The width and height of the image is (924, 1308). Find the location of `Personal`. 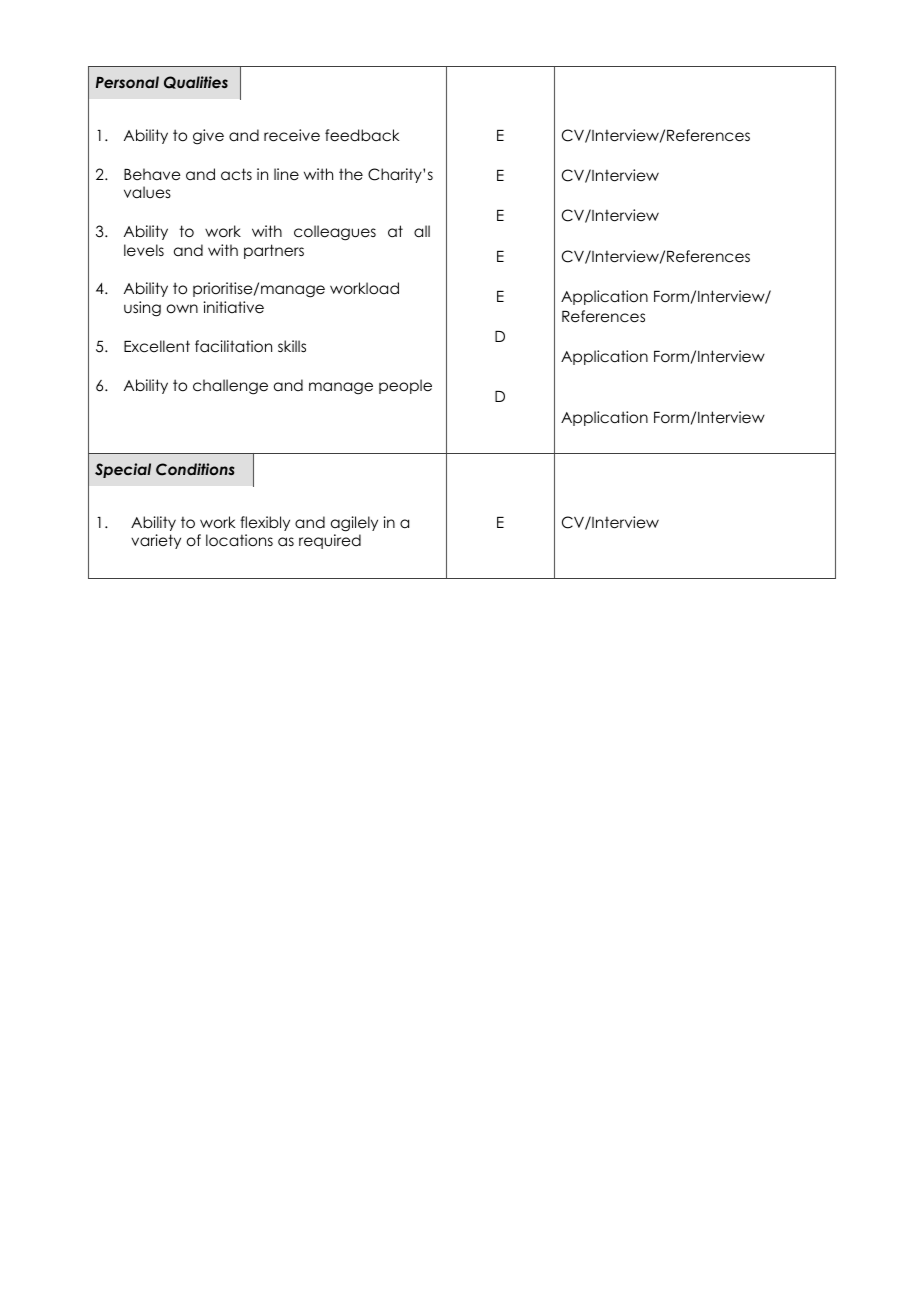

Personal is located at coordinates (127, 82).
